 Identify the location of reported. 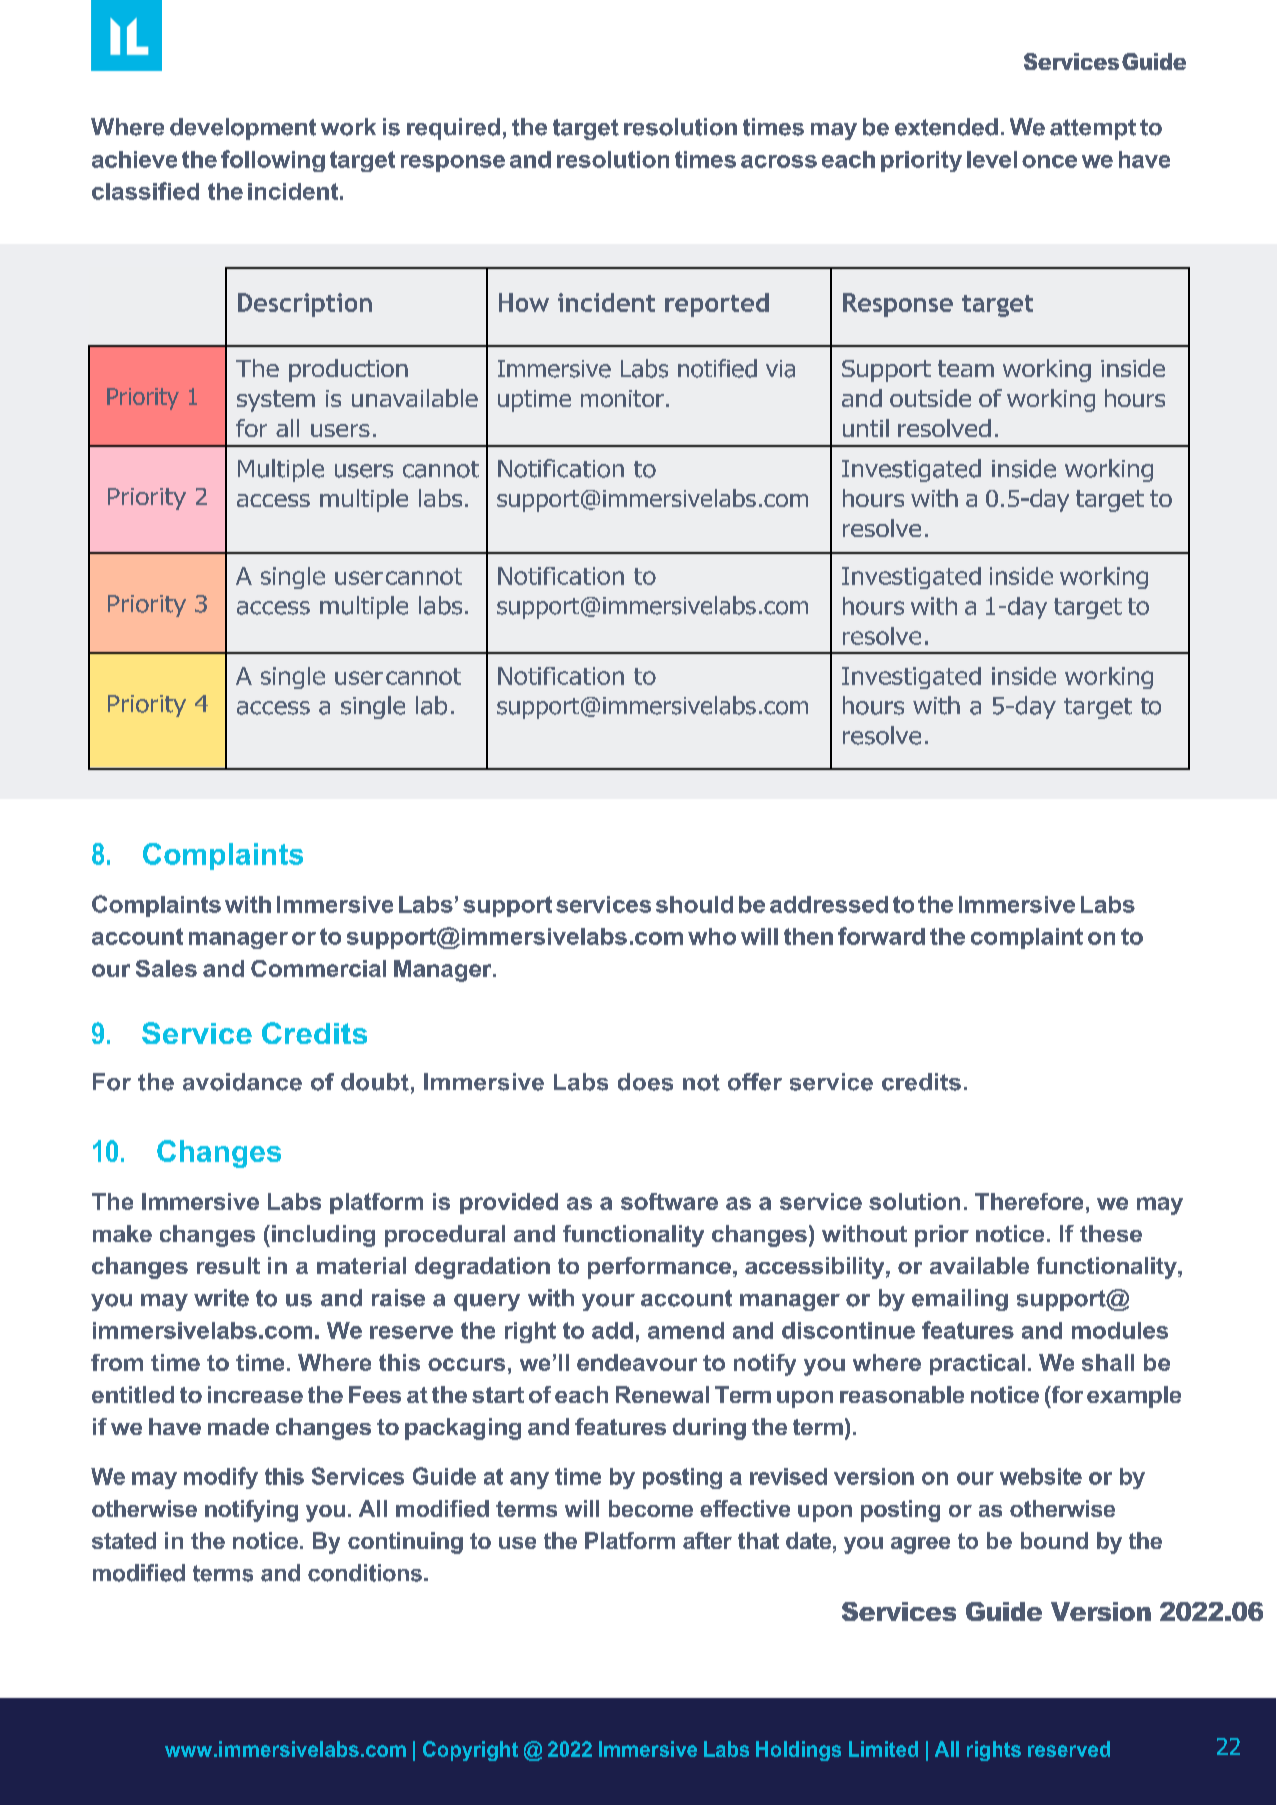
(717, 305).
